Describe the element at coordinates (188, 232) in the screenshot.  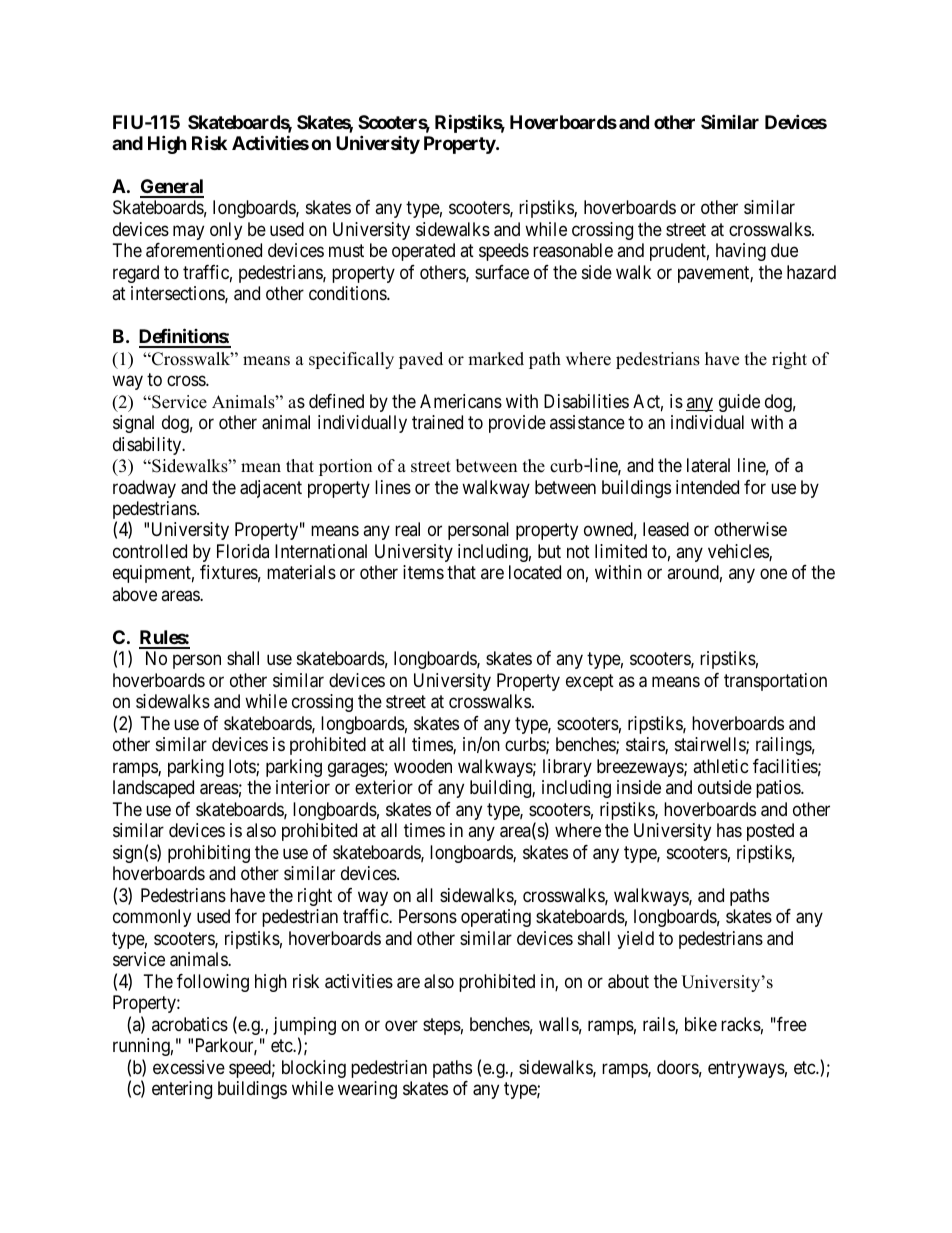
I see `may` at that location.
